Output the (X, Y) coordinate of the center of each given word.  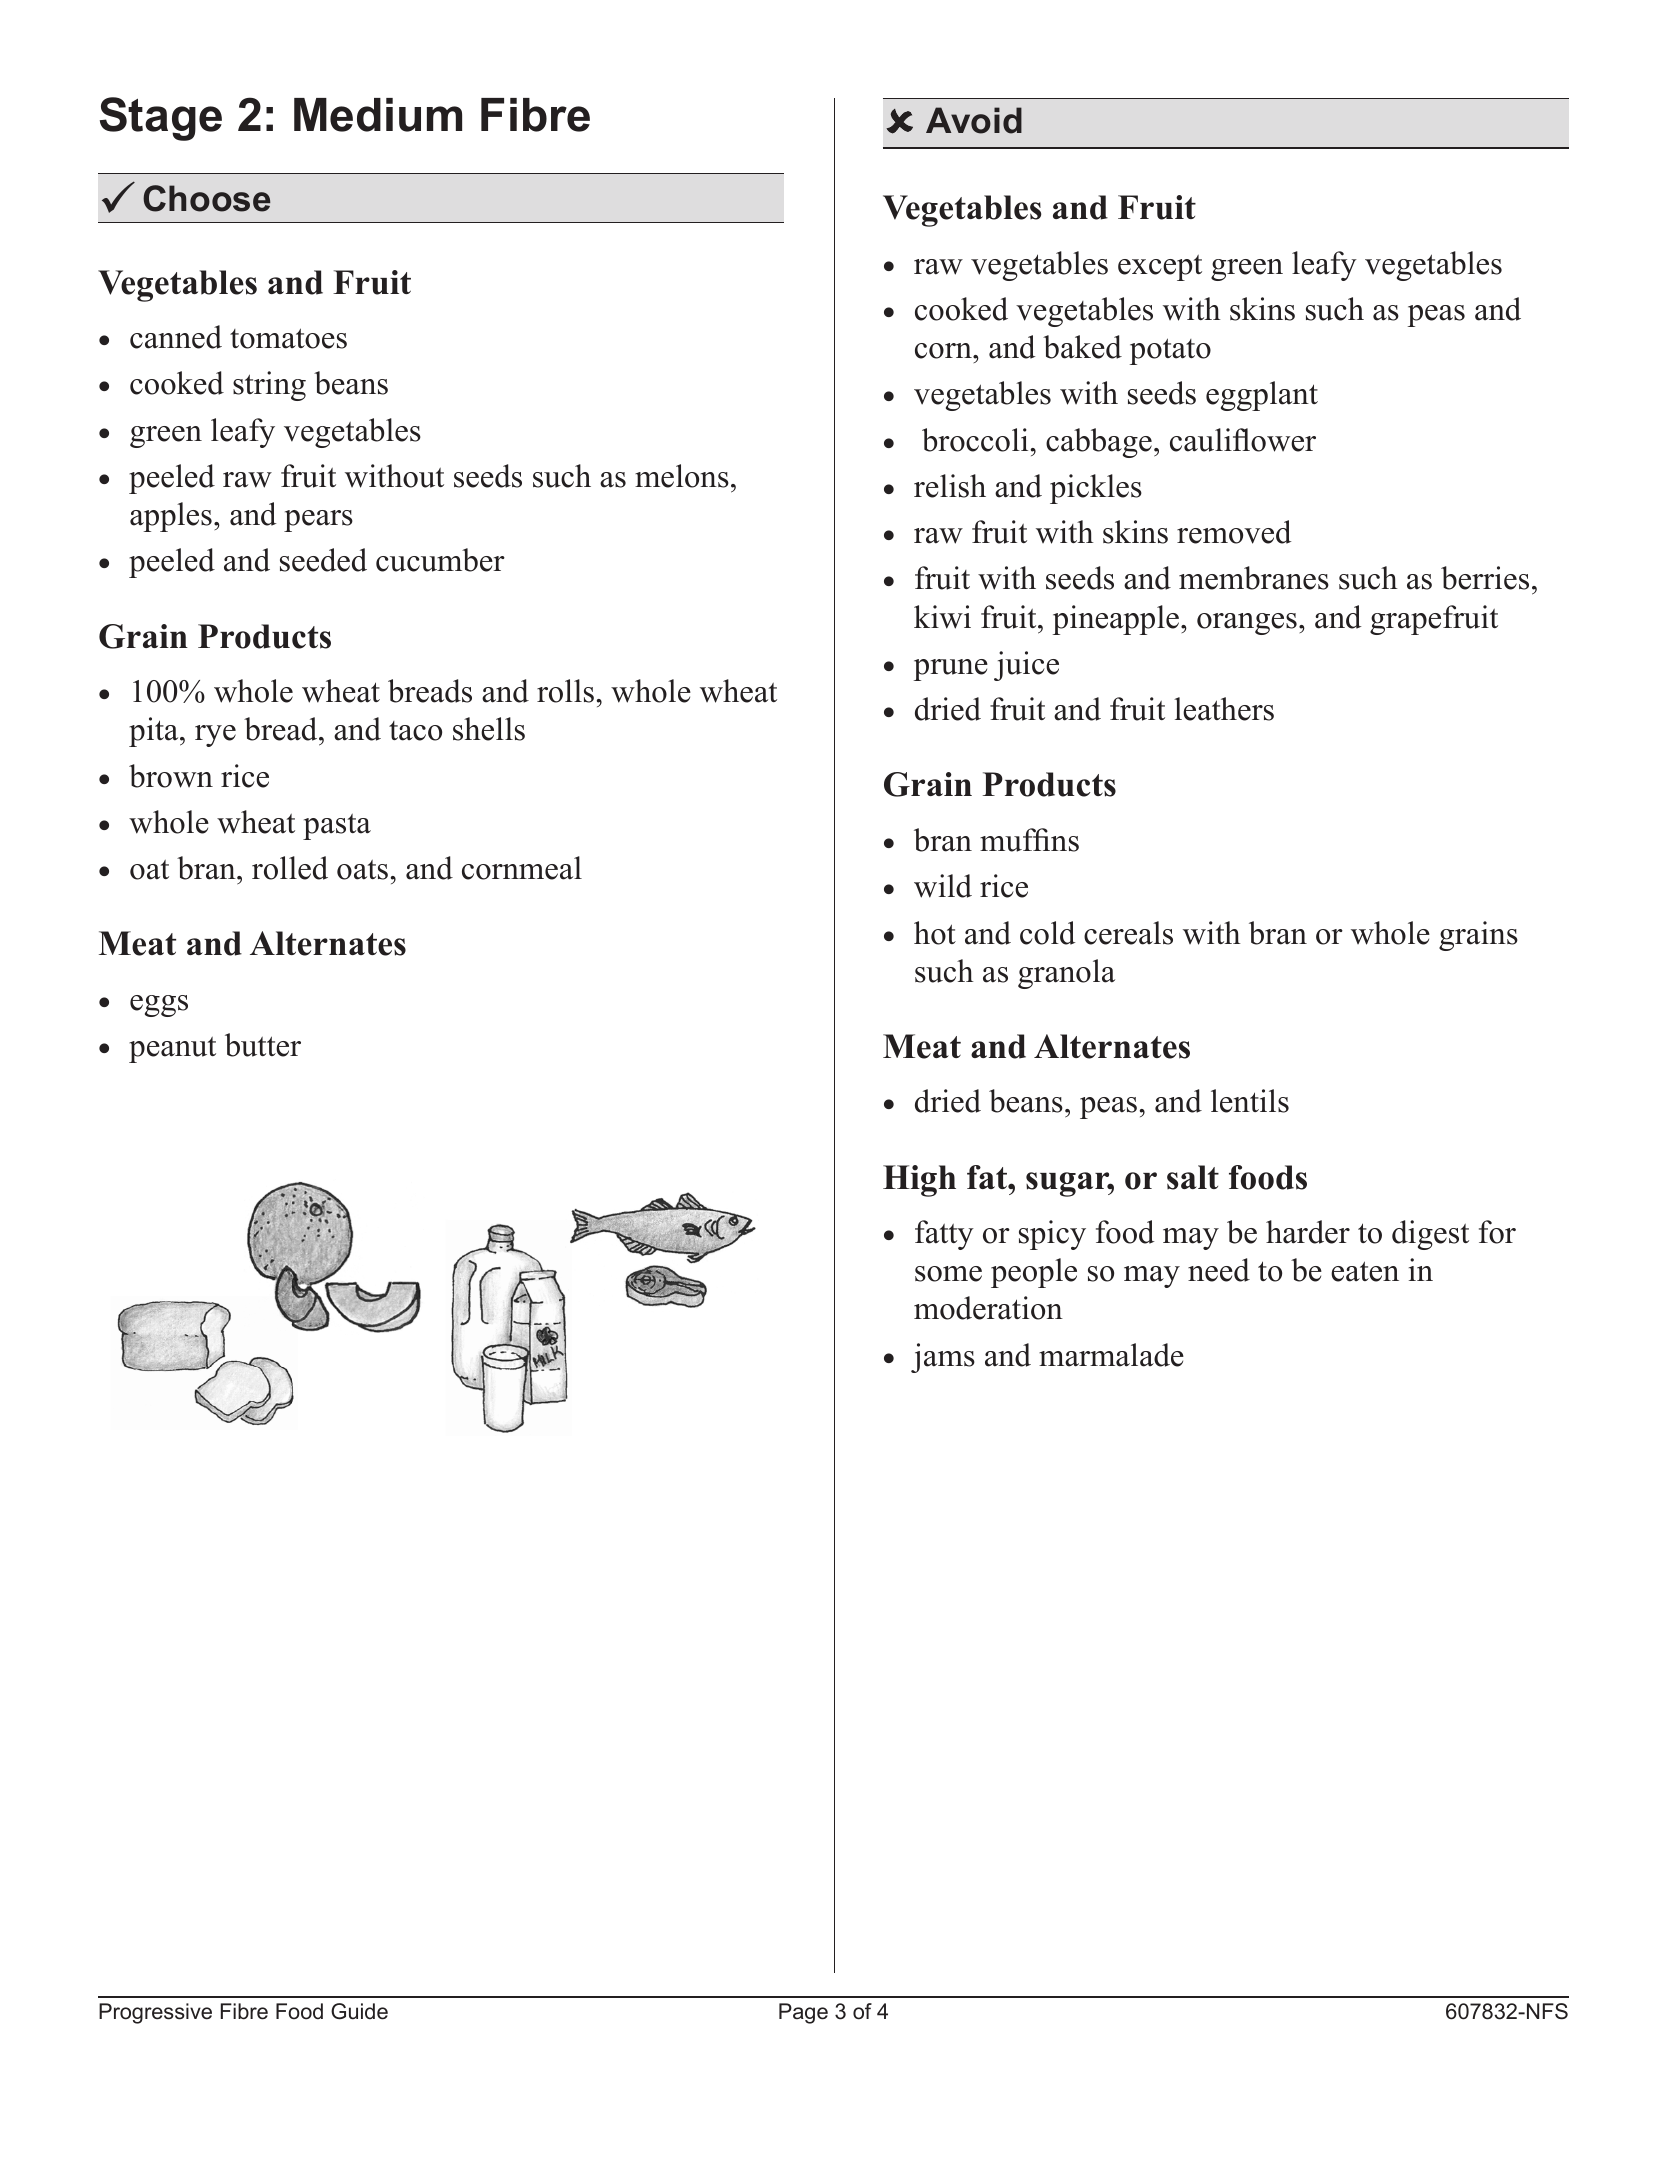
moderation (988, 1308)
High (919, 1181)
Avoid (974, 120)
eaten (1365, 1271)
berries (1485, 578)
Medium (378, 115)
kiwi (942, 617)
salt (1193, 1177)
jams (943, 1358)
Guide (359, 2011)
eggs (159, 1006)
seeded (323, 560)
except (1160, 268)
